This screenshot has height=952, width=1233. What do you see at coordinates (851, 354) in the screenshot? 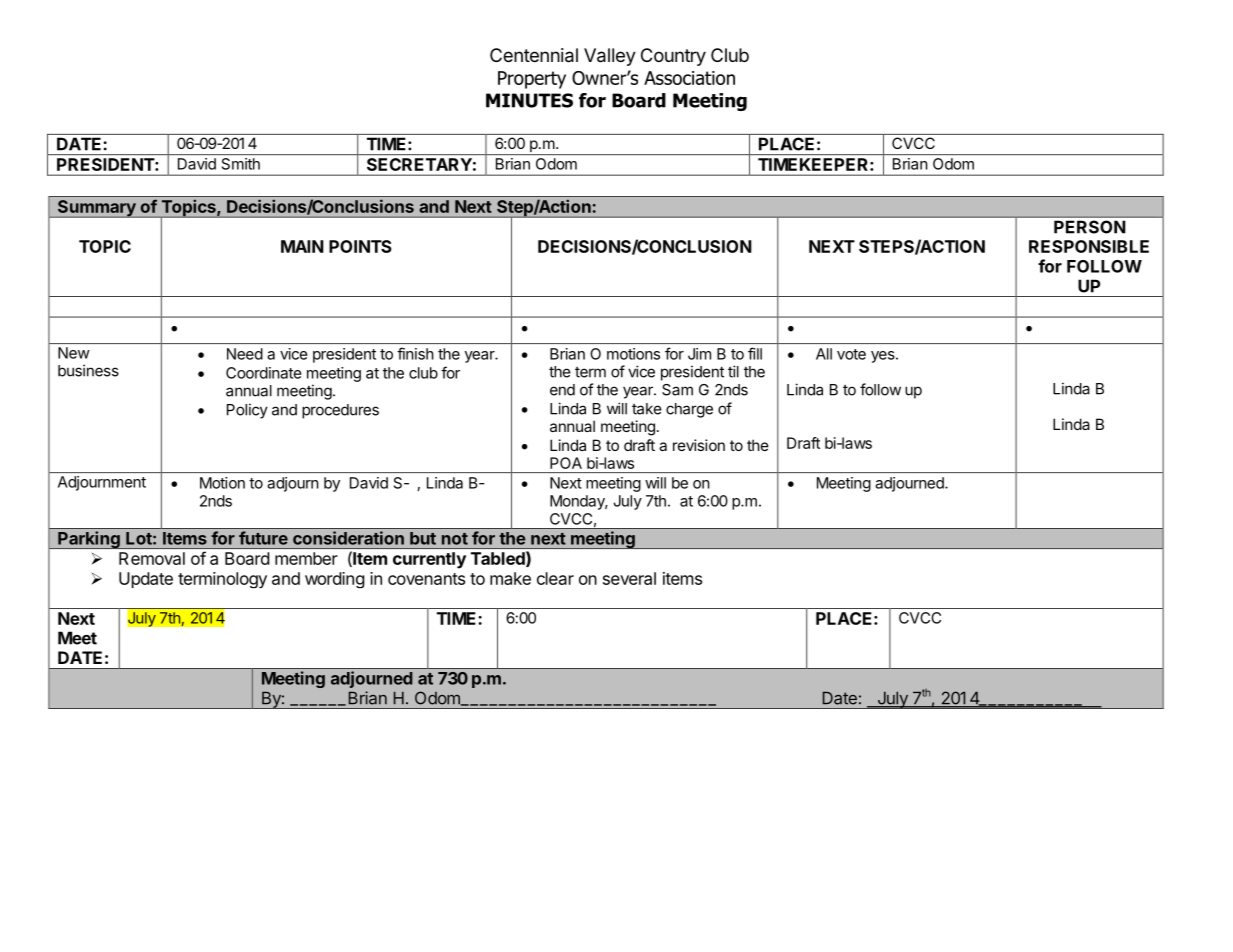
I see `vote` at bounding box center [851, 354].
